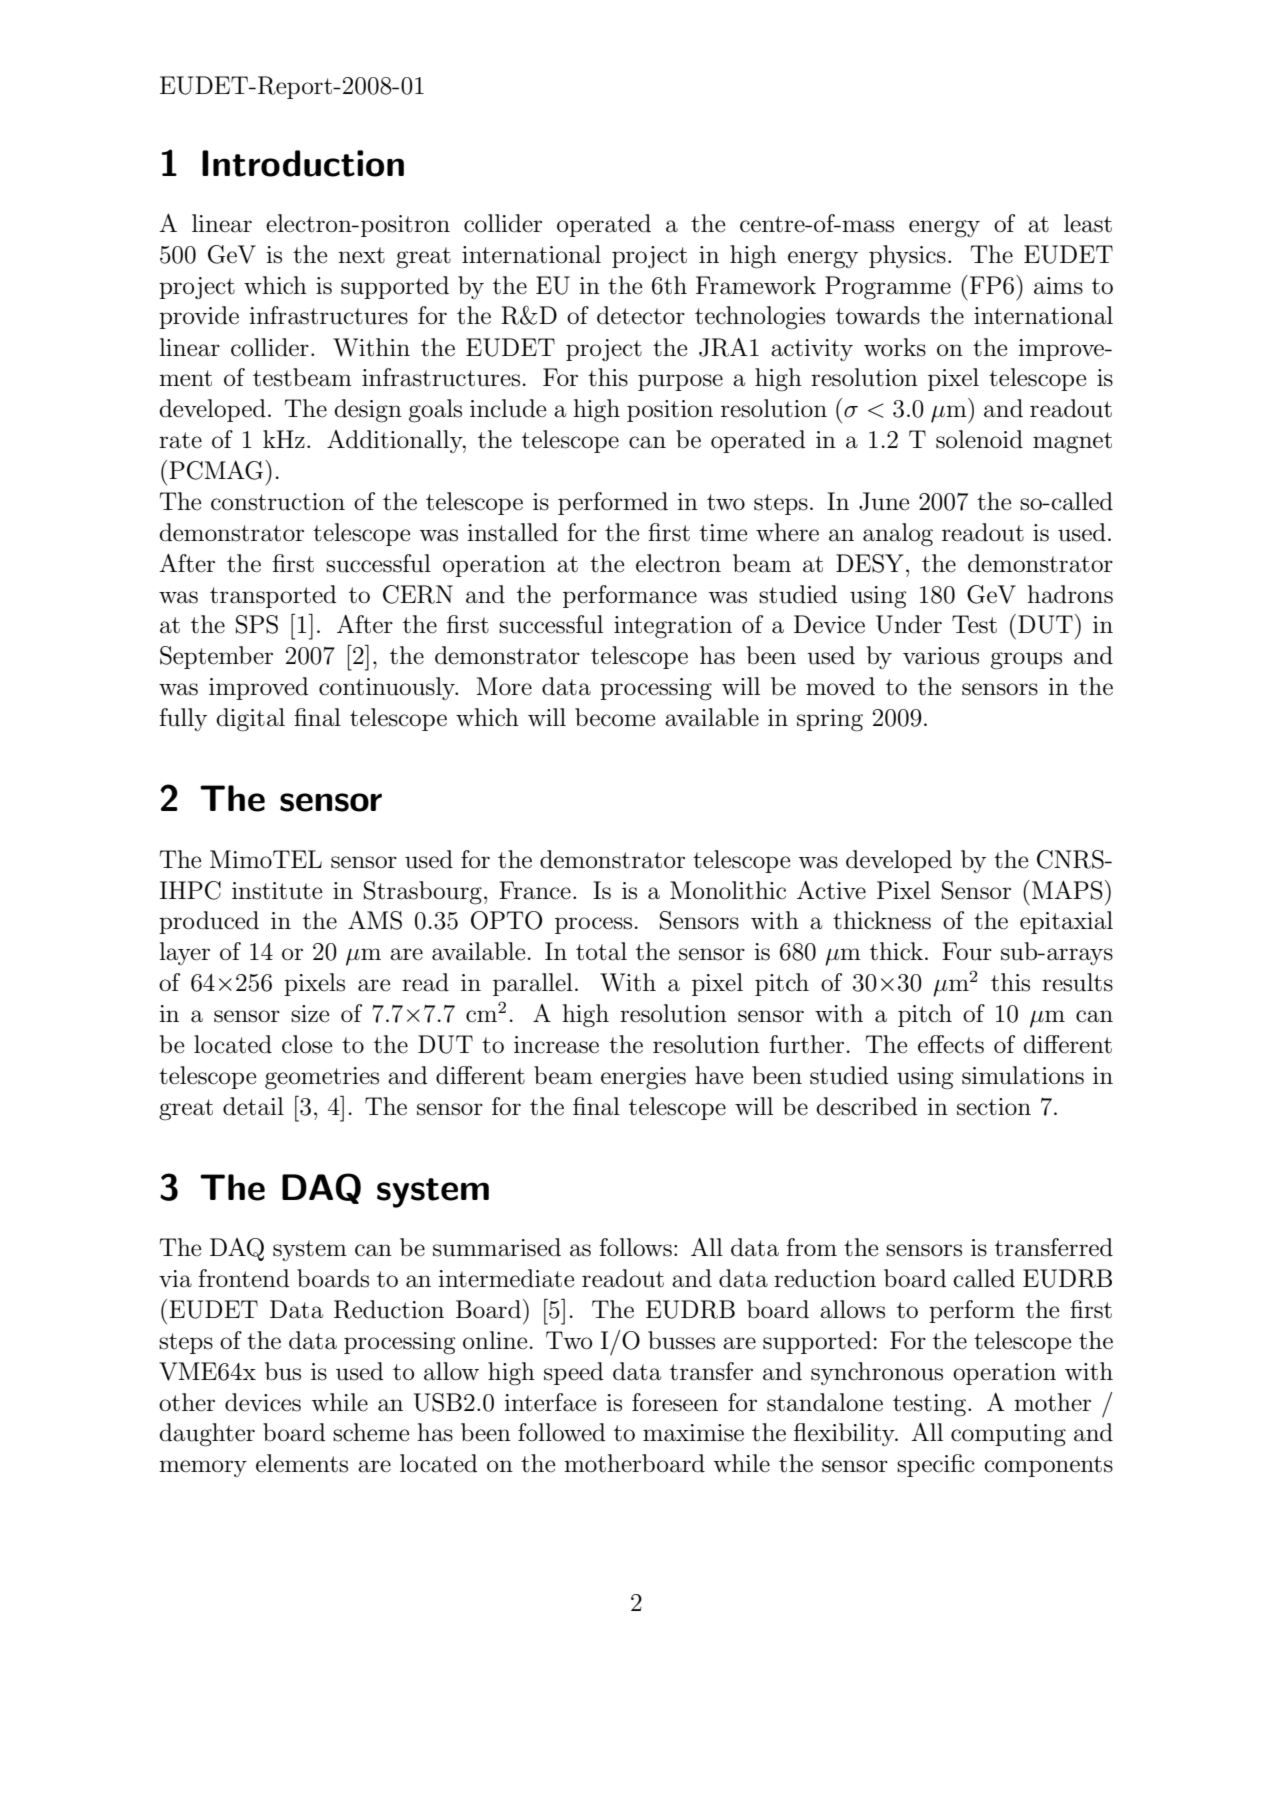  What do you see at coordinates (641, 315) in the document?
I see `detector` at bounding box center [641, 315].
